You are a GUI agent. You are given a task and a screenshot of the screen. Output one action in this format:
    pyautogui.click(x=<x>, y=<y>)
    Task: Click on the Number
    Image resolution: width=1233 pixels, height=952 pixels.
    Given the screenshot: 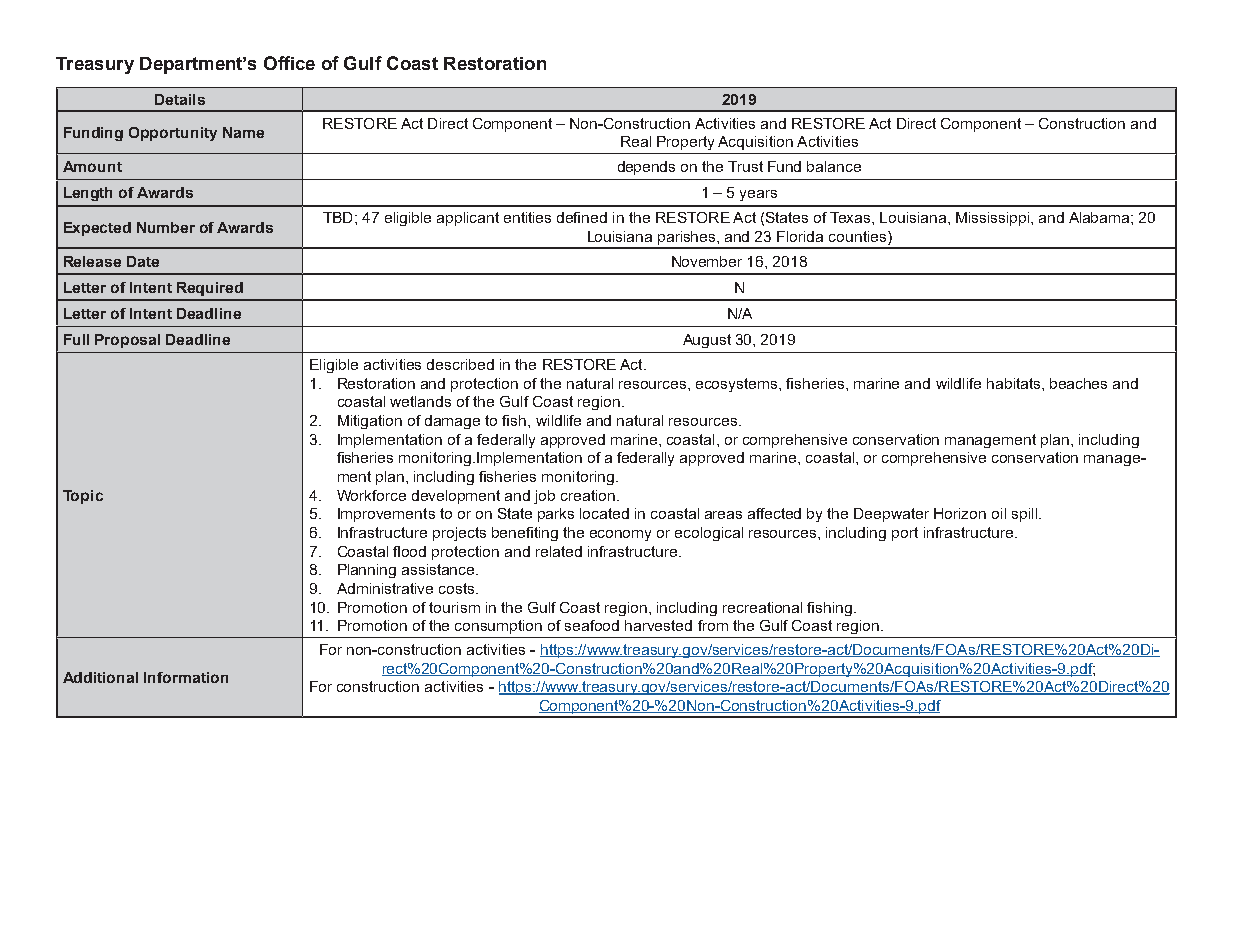 What is the action you would take?
    pyautogui.click(x=166, y=227)
